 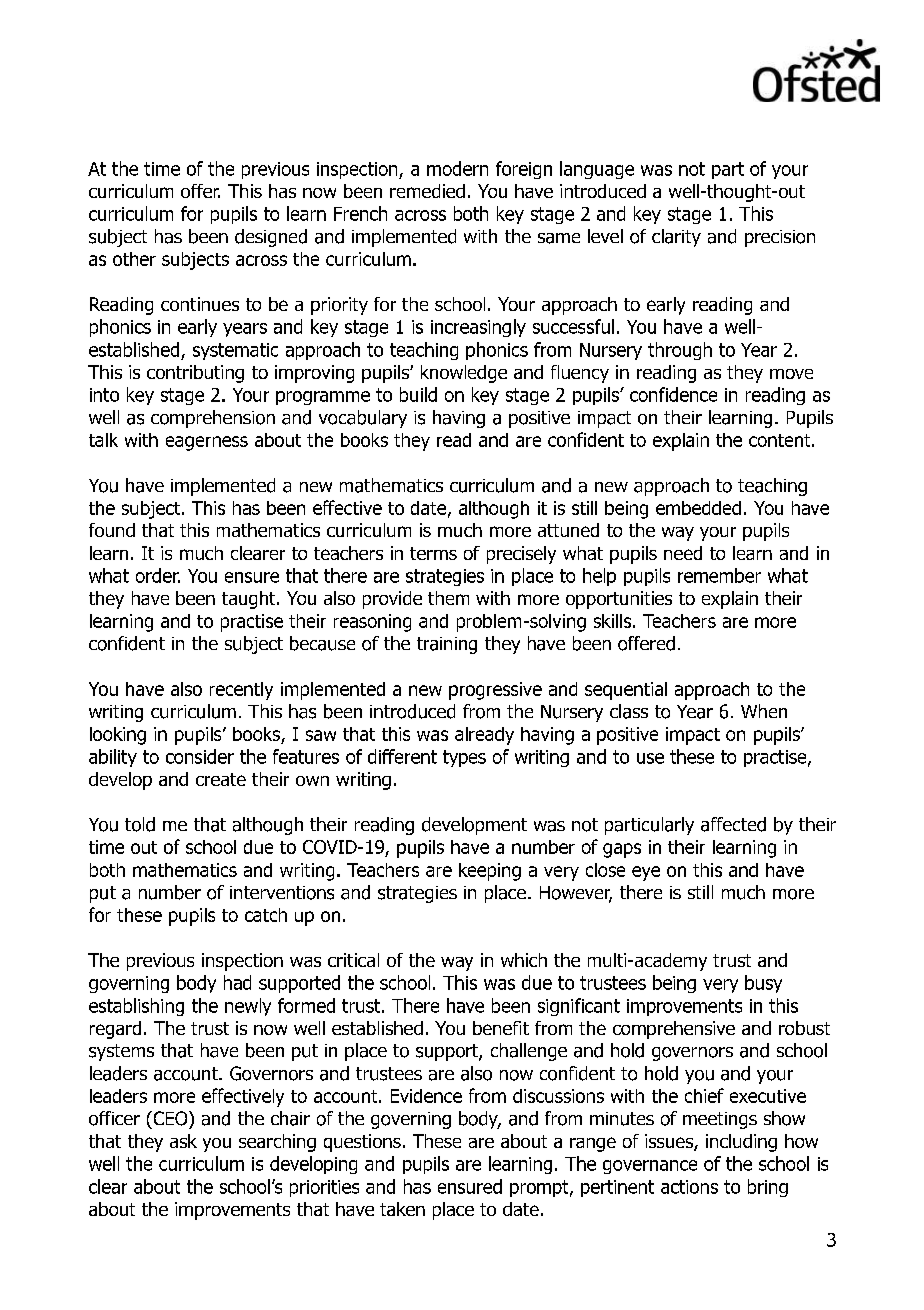 What do you see at coordinates (763, 984) in the page?
I see `busy` at bounding box center [763, 984].
